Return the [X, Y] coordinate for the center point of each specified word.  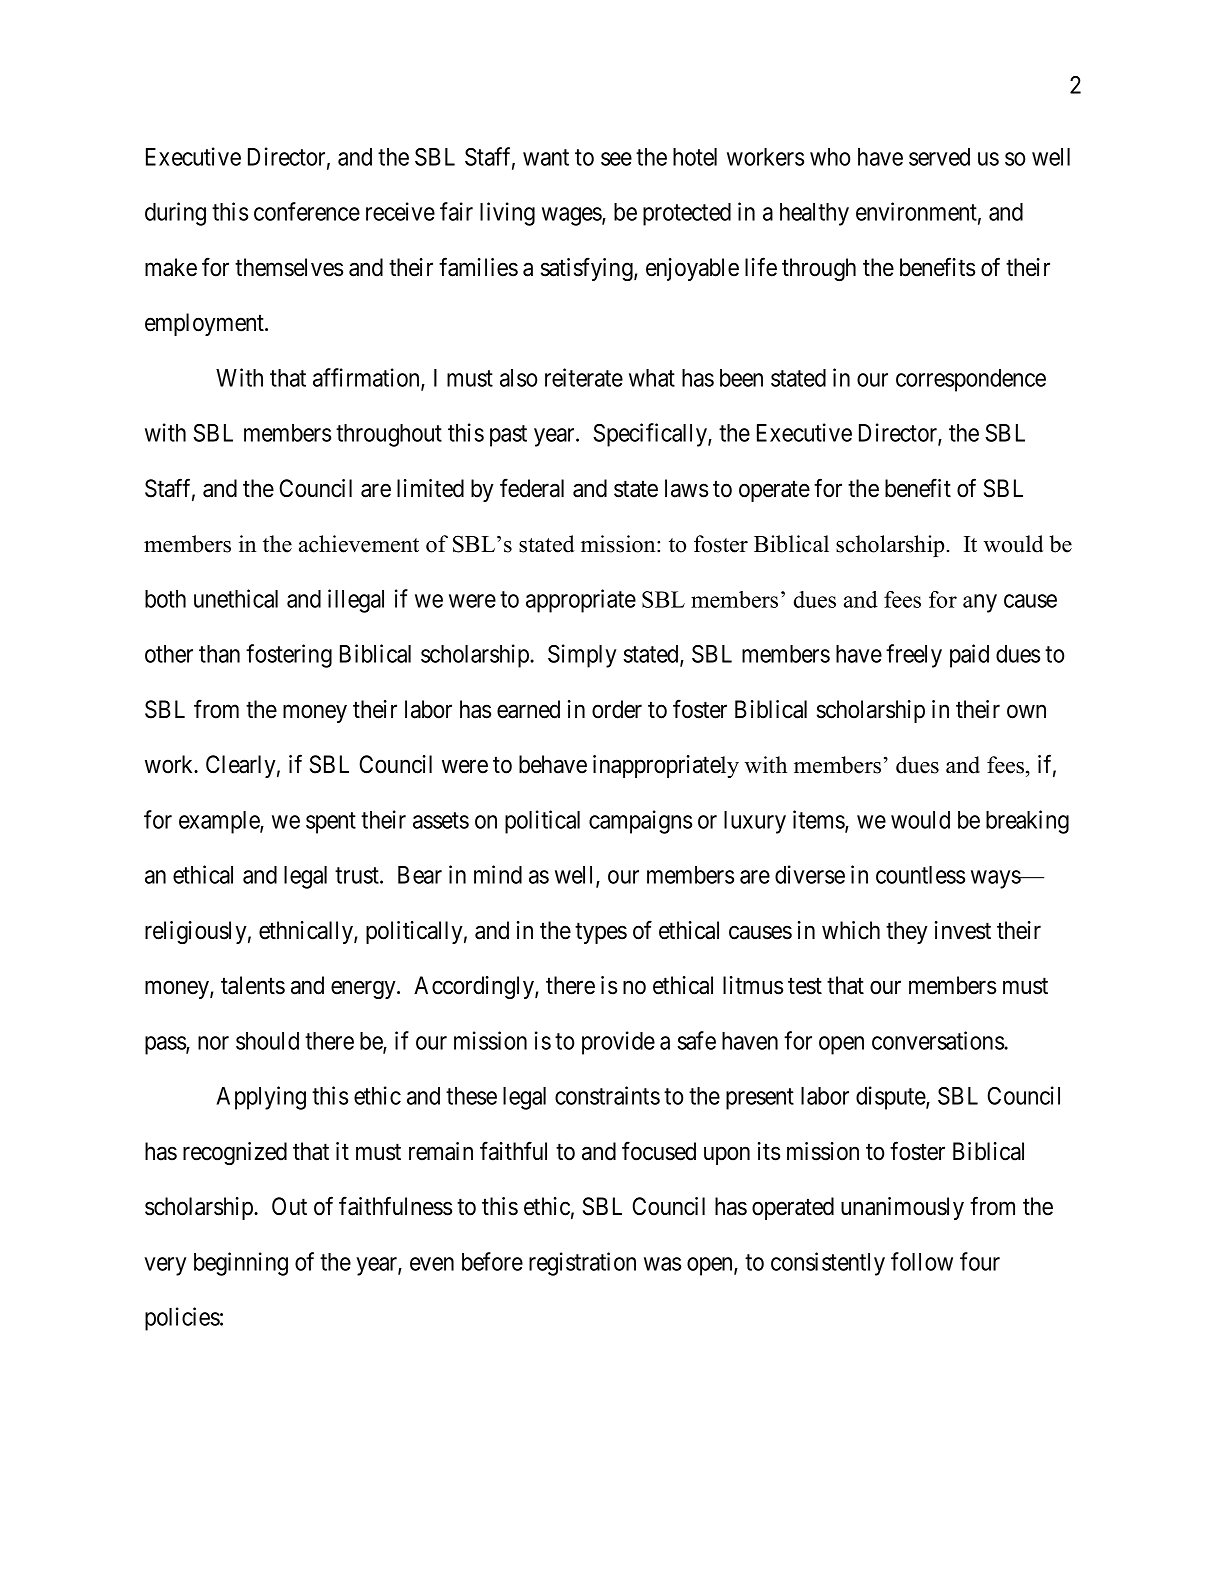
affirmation [367, 378]
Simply [582, 656]
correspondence [971, 380]
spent [331, 823]
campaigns [640, 822]
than [219, 654]
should [267, 1041]
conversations [938, 1040]
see [616, 159]
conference [307, 211]
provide [618, 1043]
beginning [241, 1264]
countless [920, 875]
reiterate [584, 377]
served [939, 157]
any [980, 603]
